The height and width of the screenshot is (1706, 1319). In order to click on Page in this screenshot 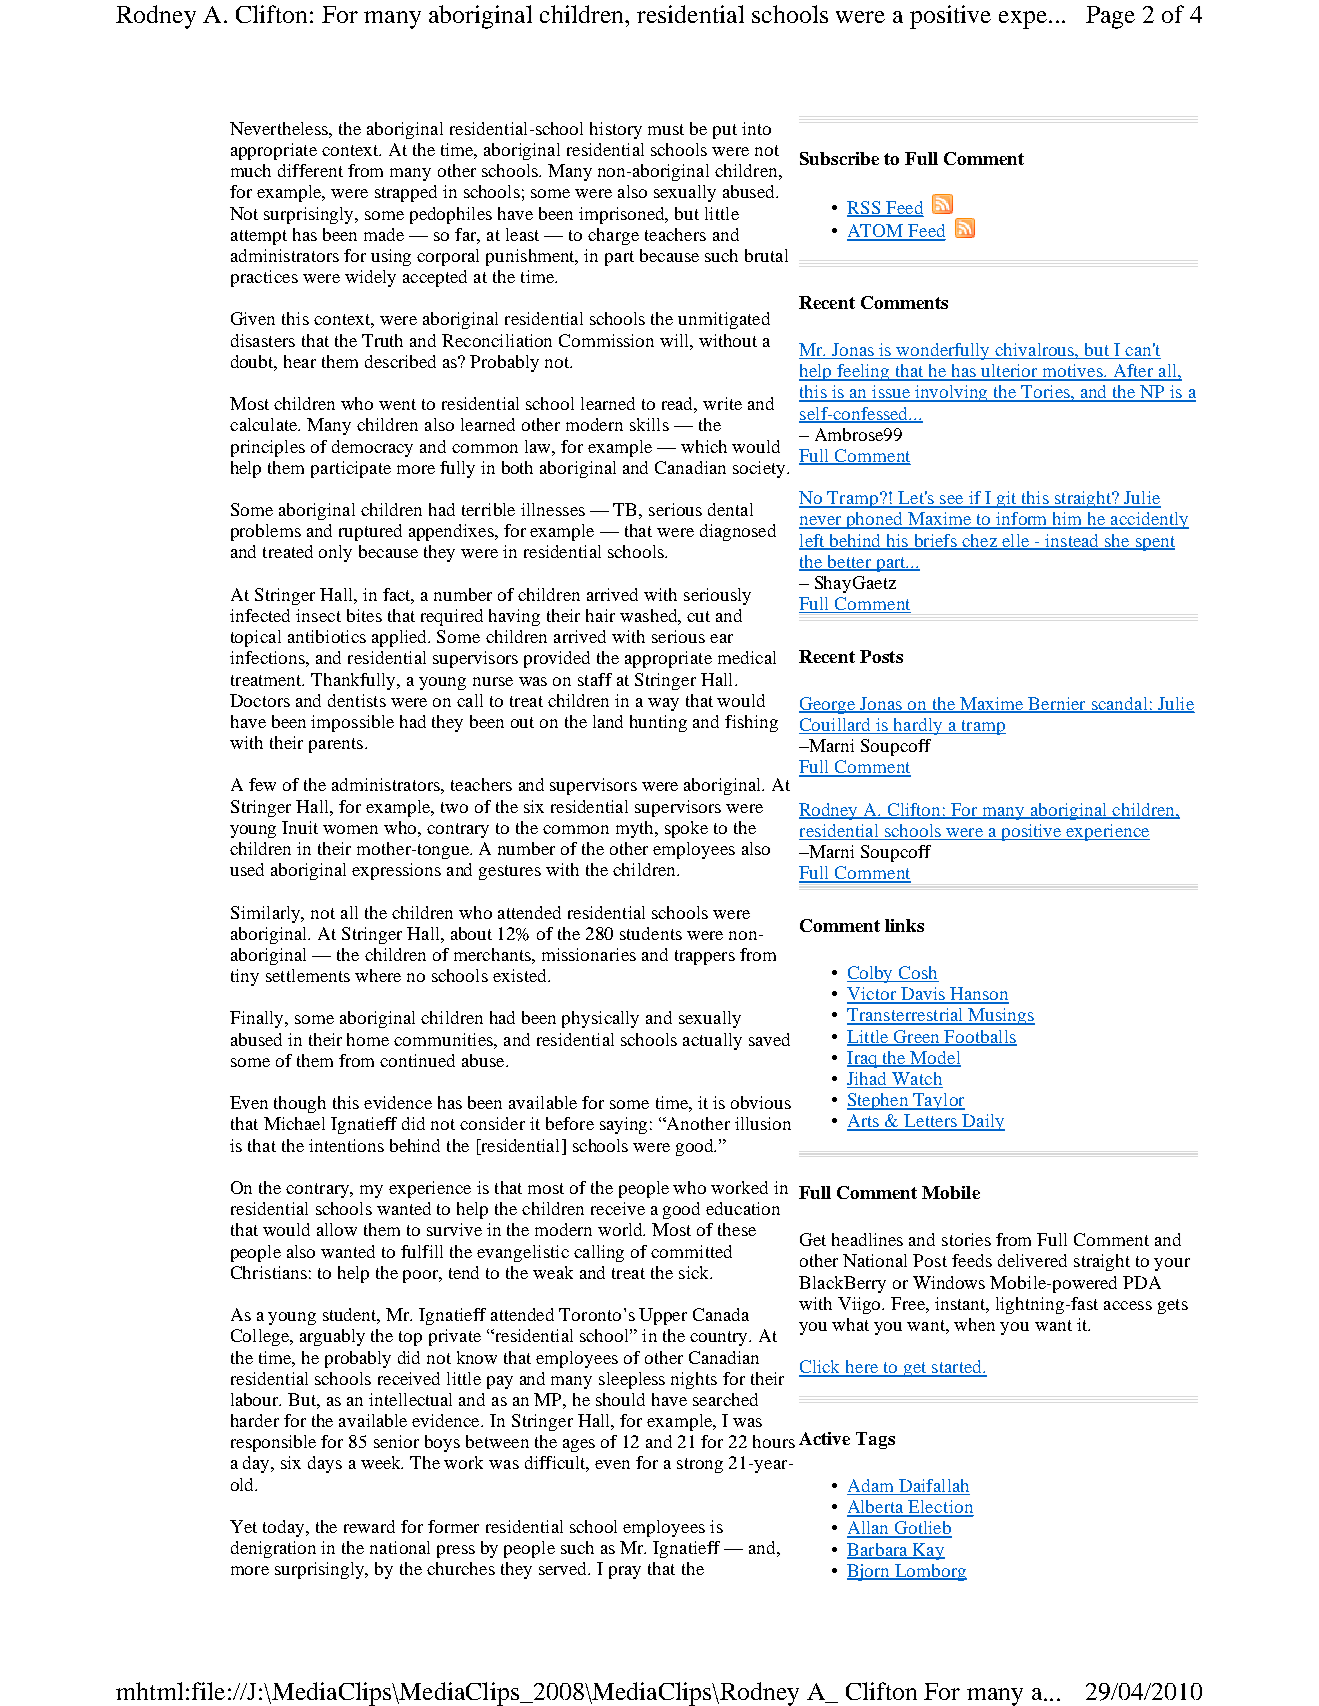, I will do `click(1110, 17)`.
